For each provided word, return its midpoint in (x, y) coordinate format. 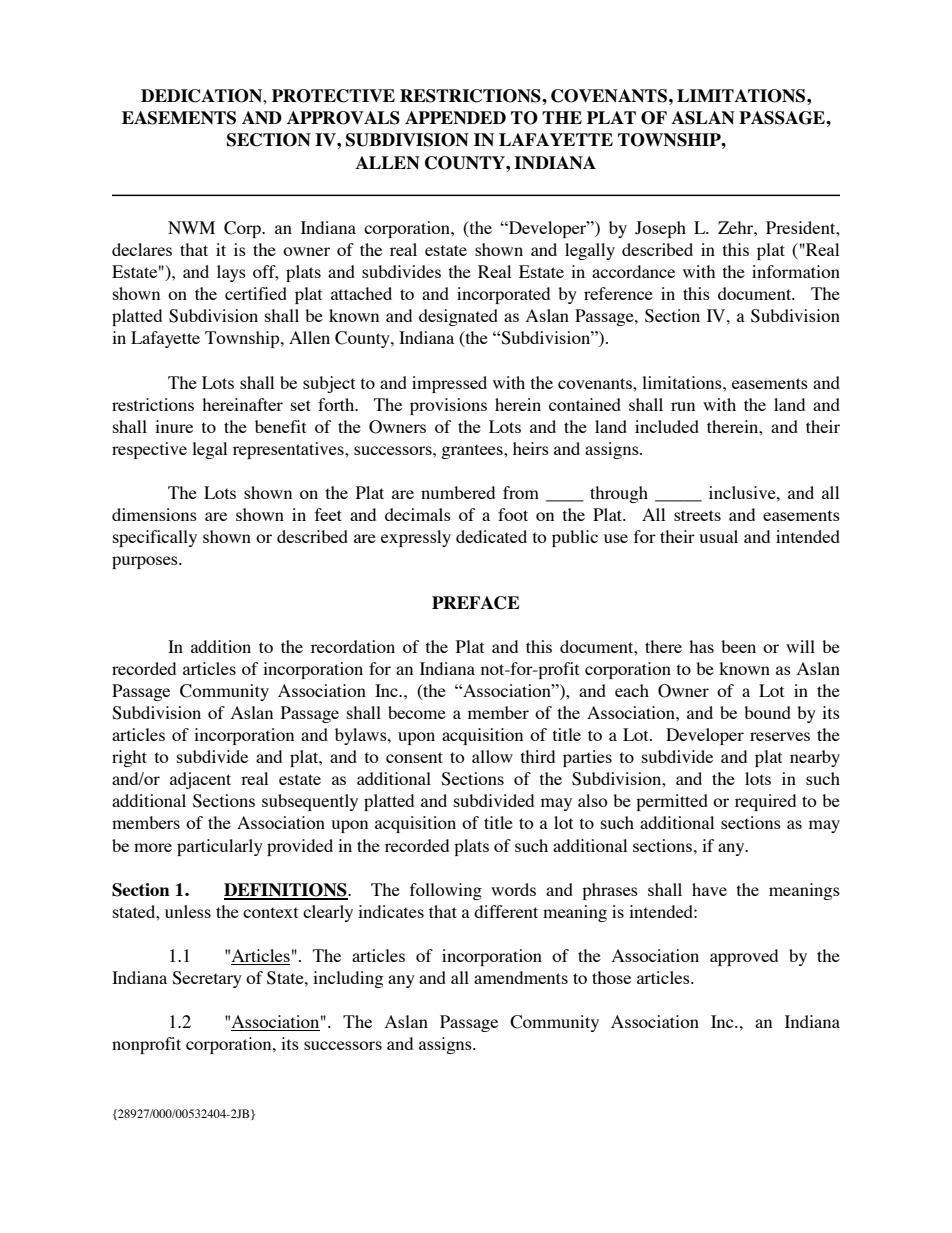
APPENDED (455, 117)
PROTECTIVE (333, 96)
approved (744, 957)
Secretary (207, 979)
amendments (521, 977)
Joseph (660, 229)
